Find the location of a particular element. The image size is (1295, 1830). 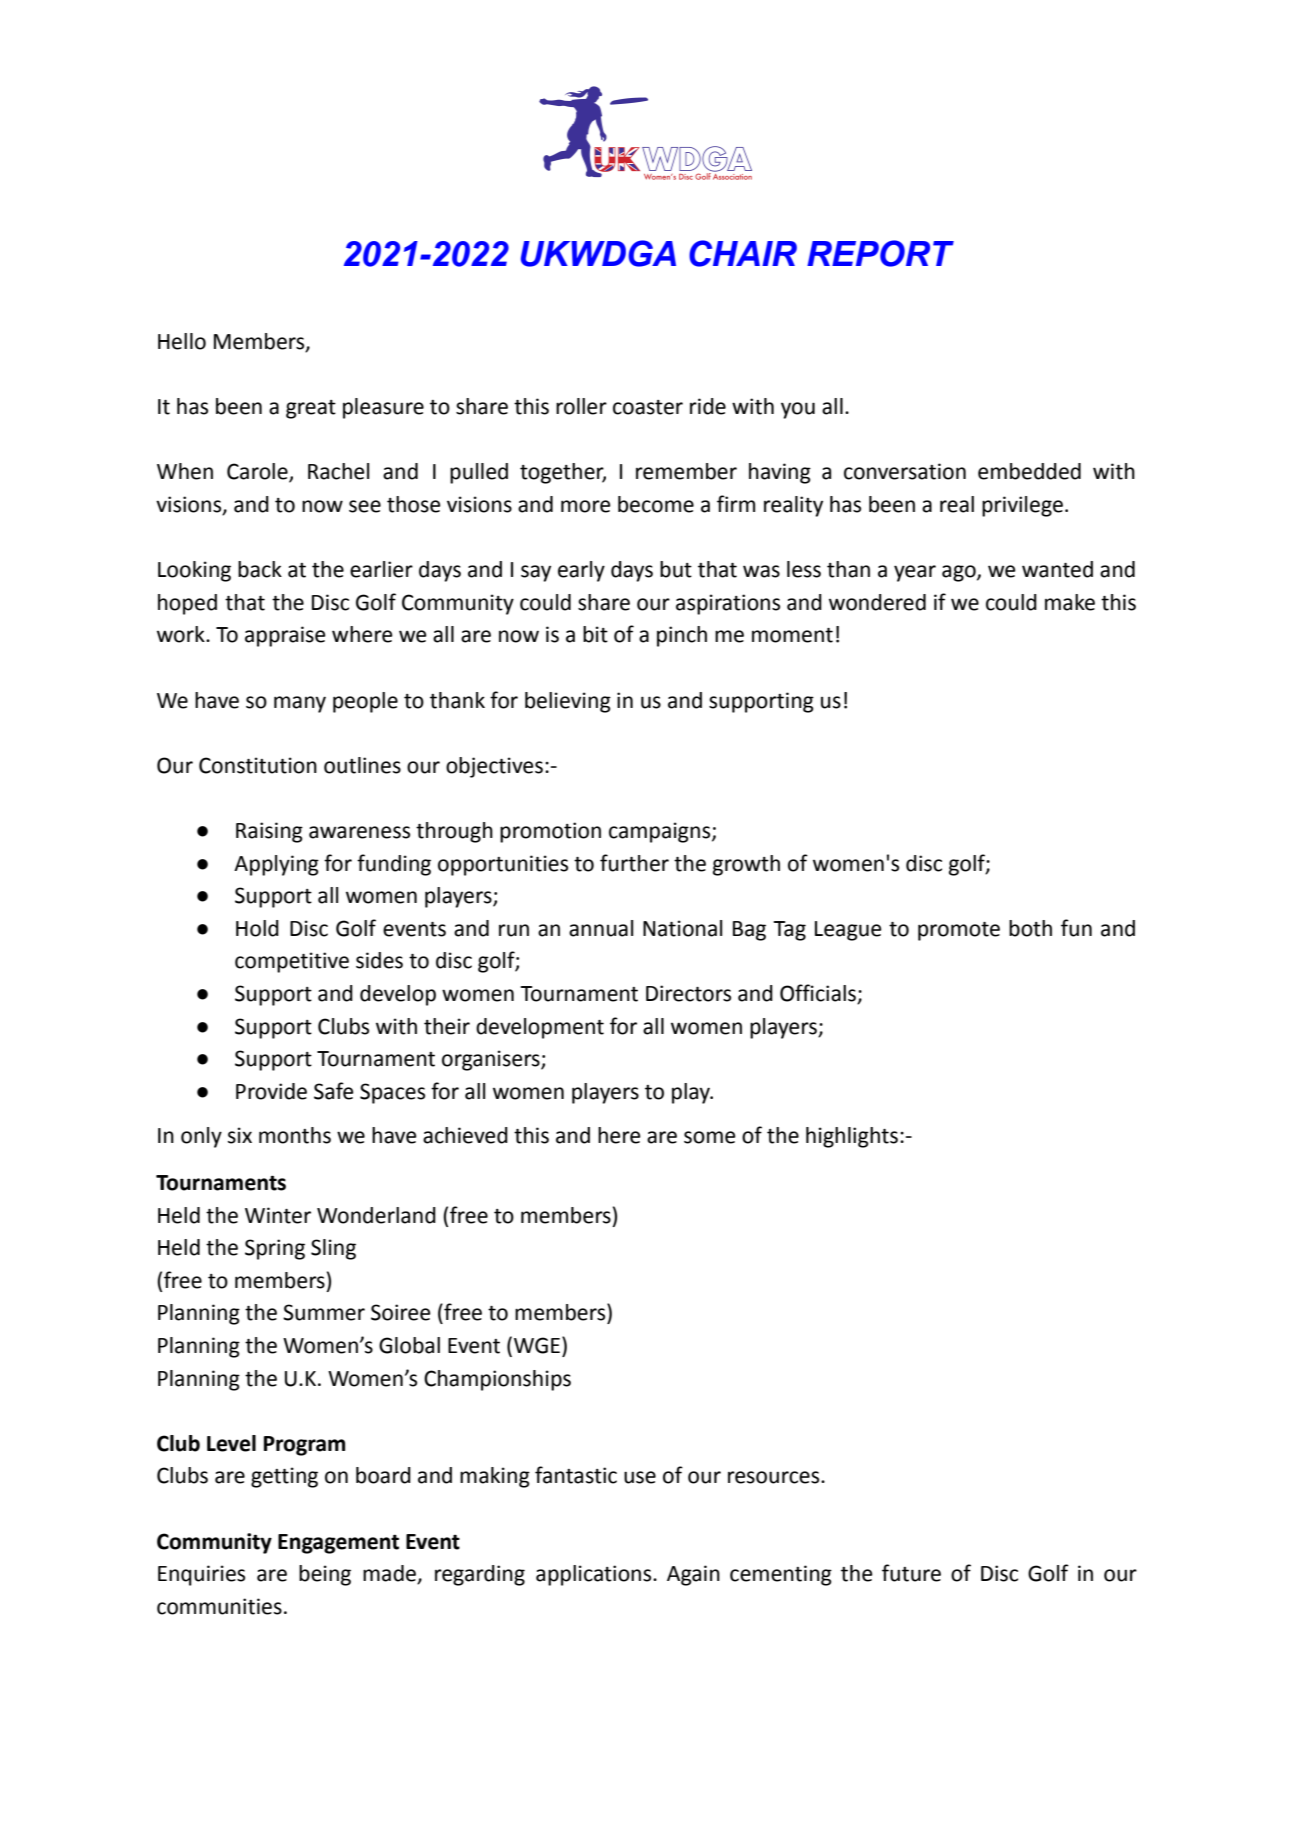

back is located at coordinates (260, 569).
